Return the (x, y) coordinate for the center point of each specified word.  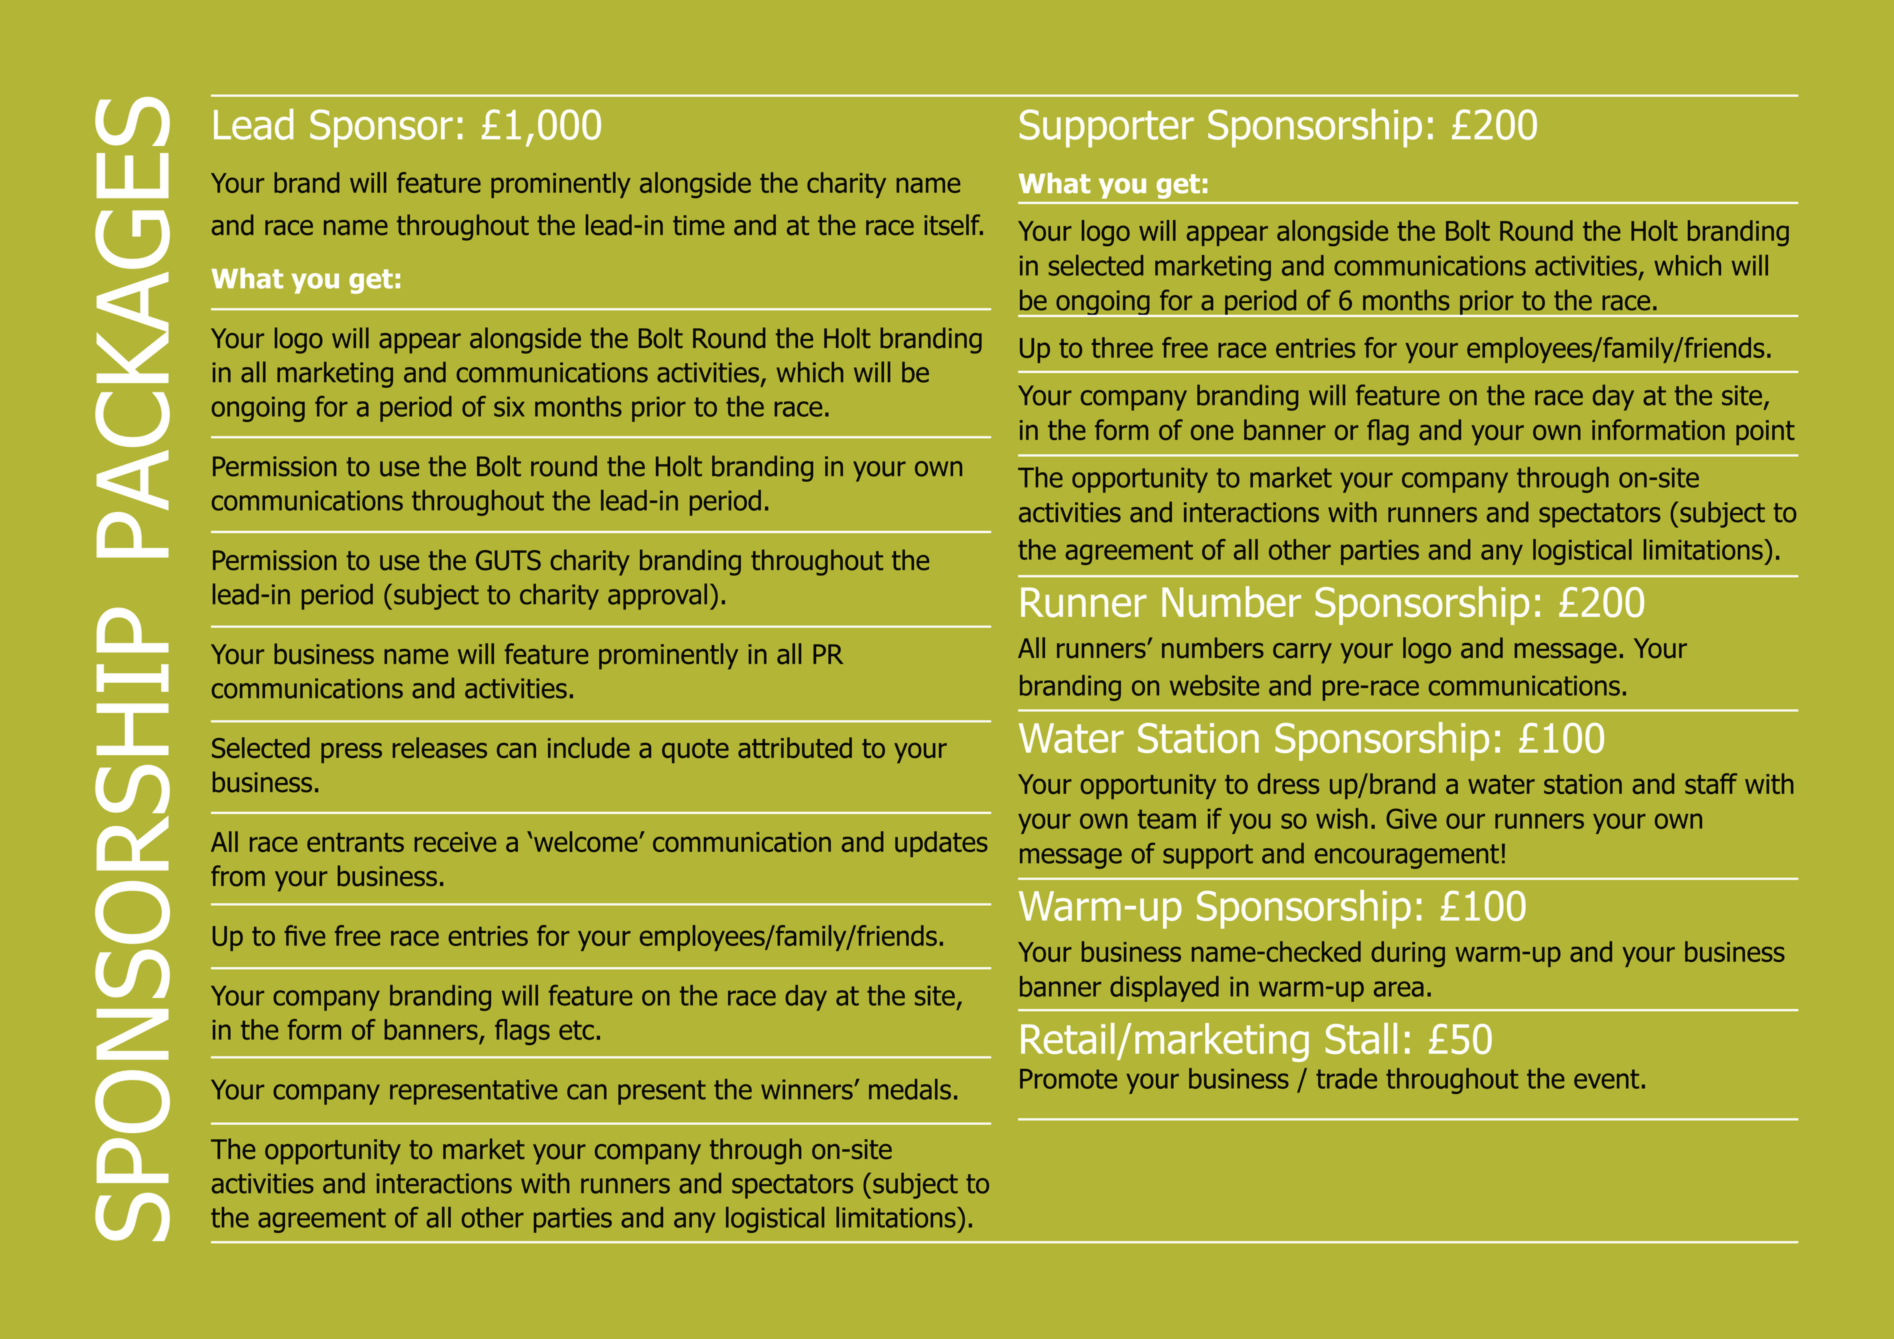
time (698, 225)
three (1122, 347)
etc (576, 1030)
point (1765, 432)
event (1606, 1079)
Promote (1068, 1079)
